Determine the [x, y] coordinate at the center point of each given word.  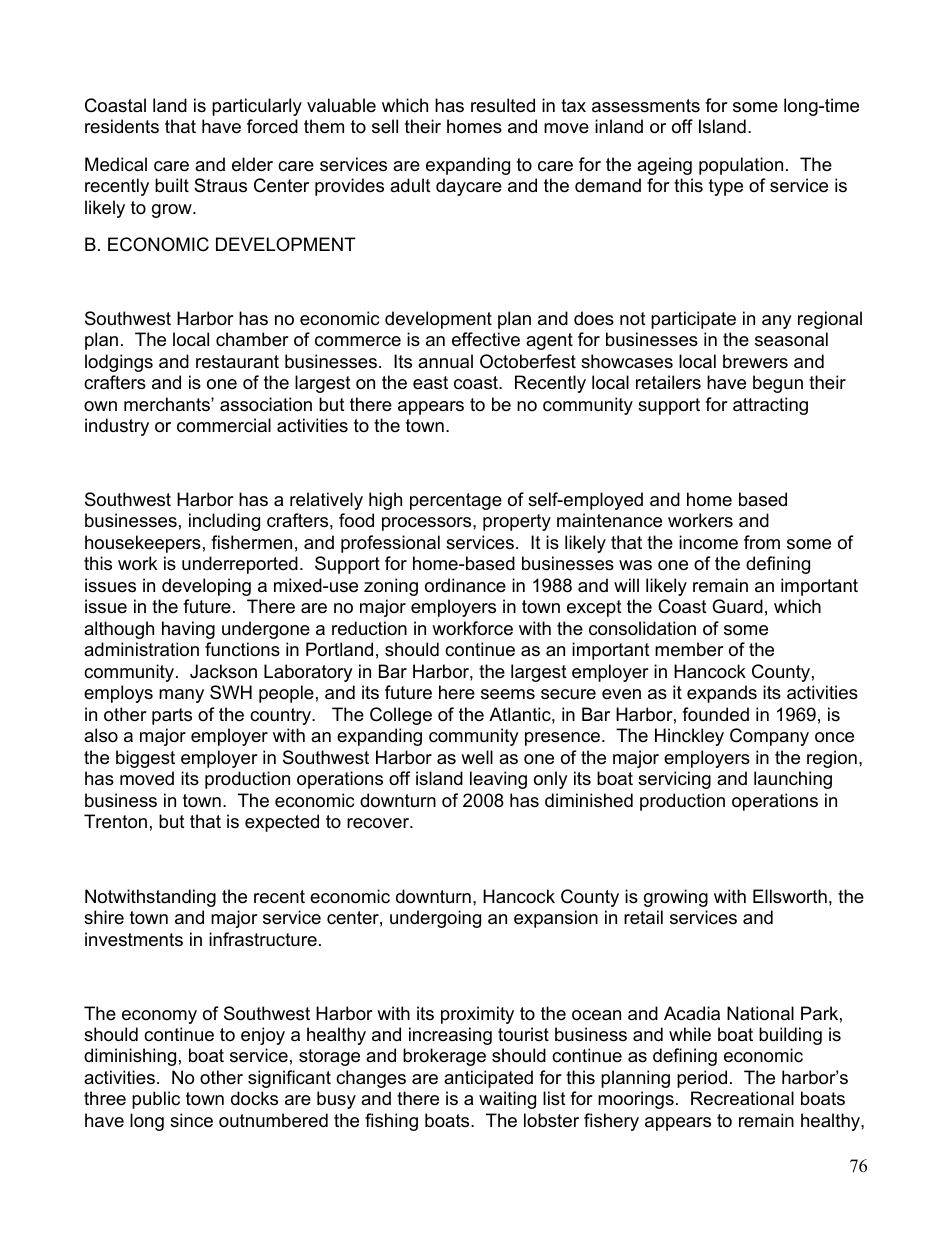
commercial [224, 425]
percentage [456, 501]
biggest [145, 759]
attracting [770, 406]
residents [122, 126]
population [741, 166]
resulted [503, 105]
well [477, 757]
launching [793, 780]
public [156, 1100]
